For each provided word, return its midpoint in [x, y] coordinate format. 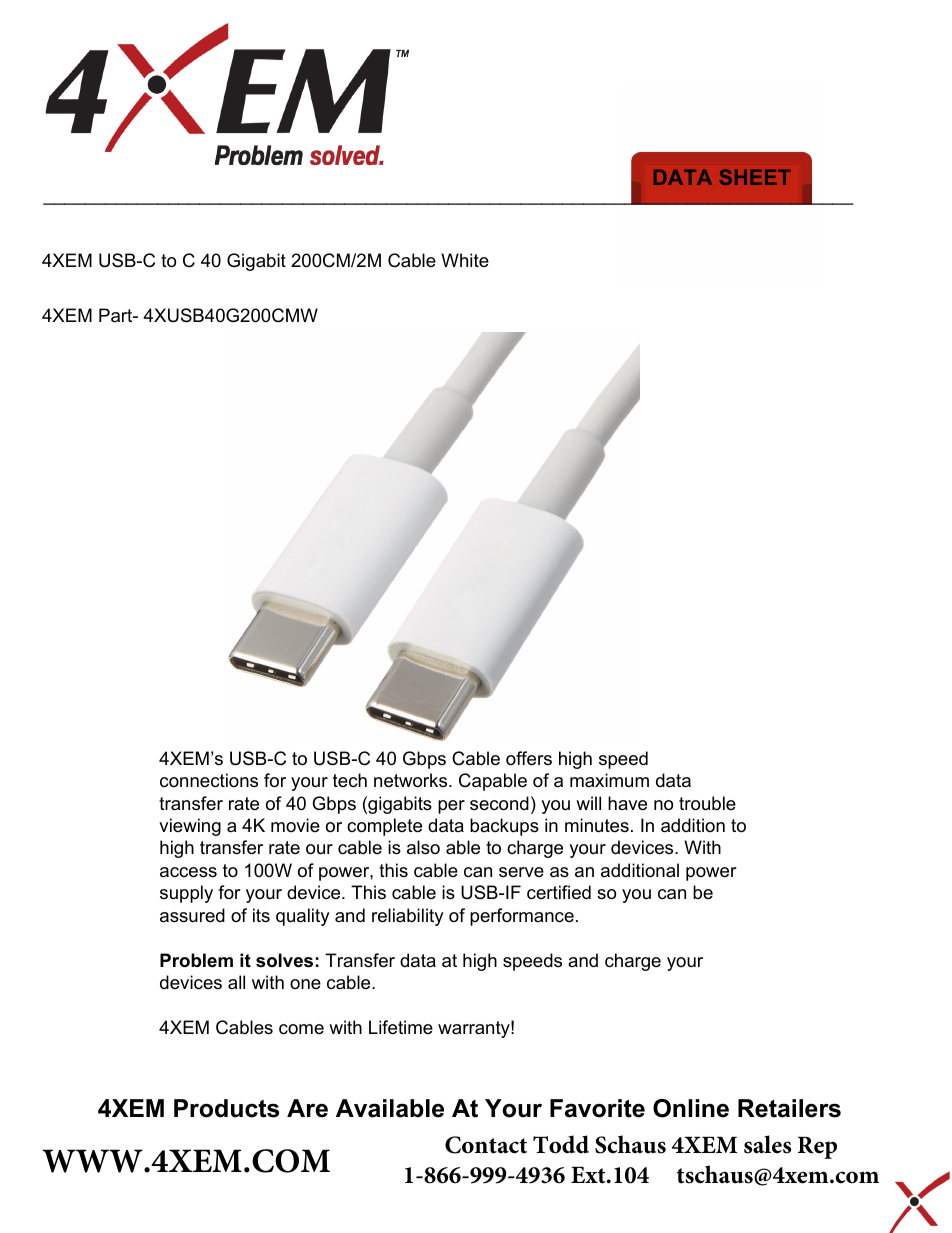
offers [529, 758]
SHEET [755, 177]
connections [209, 780]
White [465, 260]
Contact [486, 1145]
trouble [707, 803]
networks [412, 780]
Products [226, 1108]
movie [295, 825]
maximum [609, 780]
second [499, 803]
